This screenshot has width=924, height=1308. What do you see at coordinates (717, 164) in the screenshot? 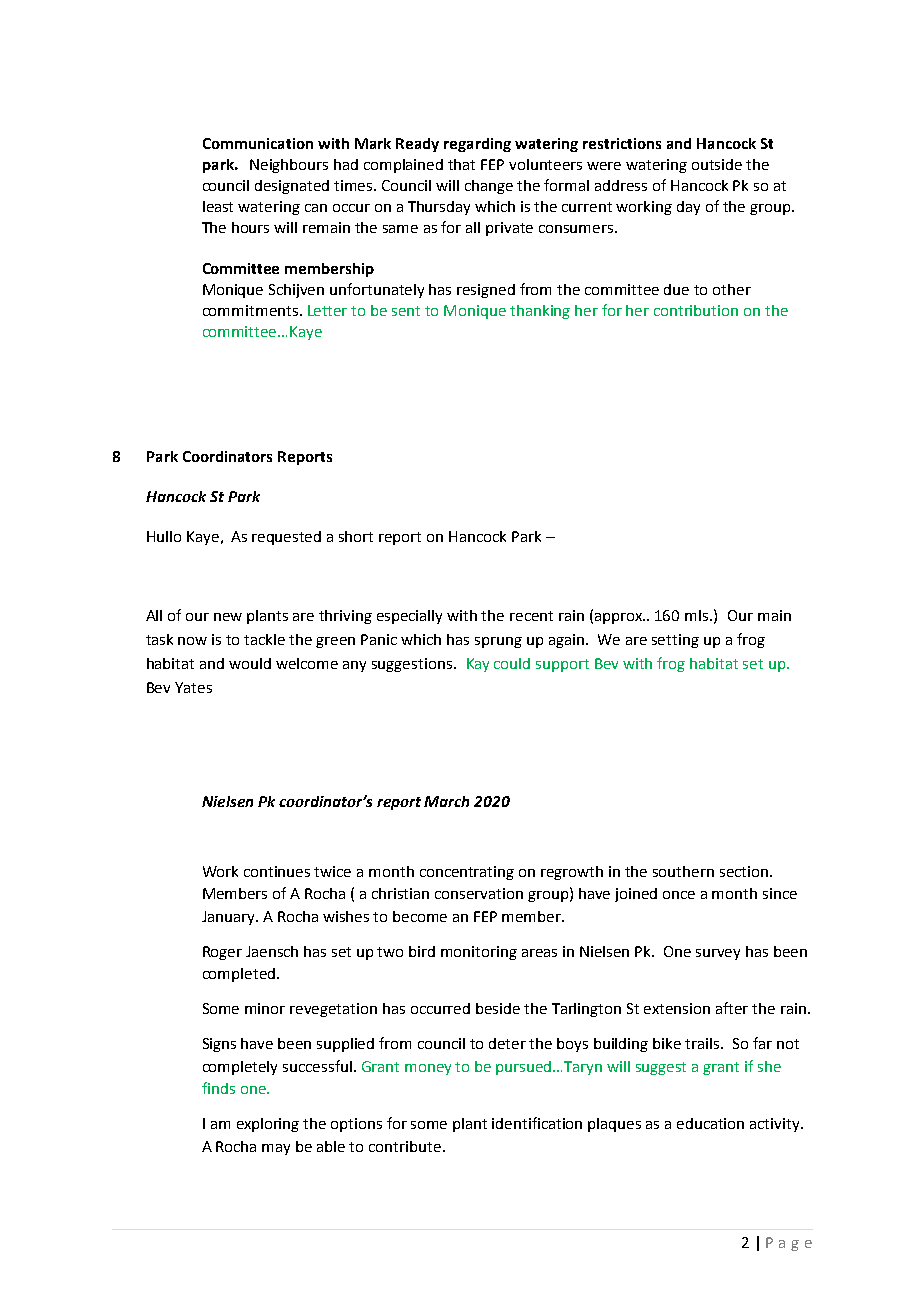
I see `outside` at bounding box center [717, 164].
